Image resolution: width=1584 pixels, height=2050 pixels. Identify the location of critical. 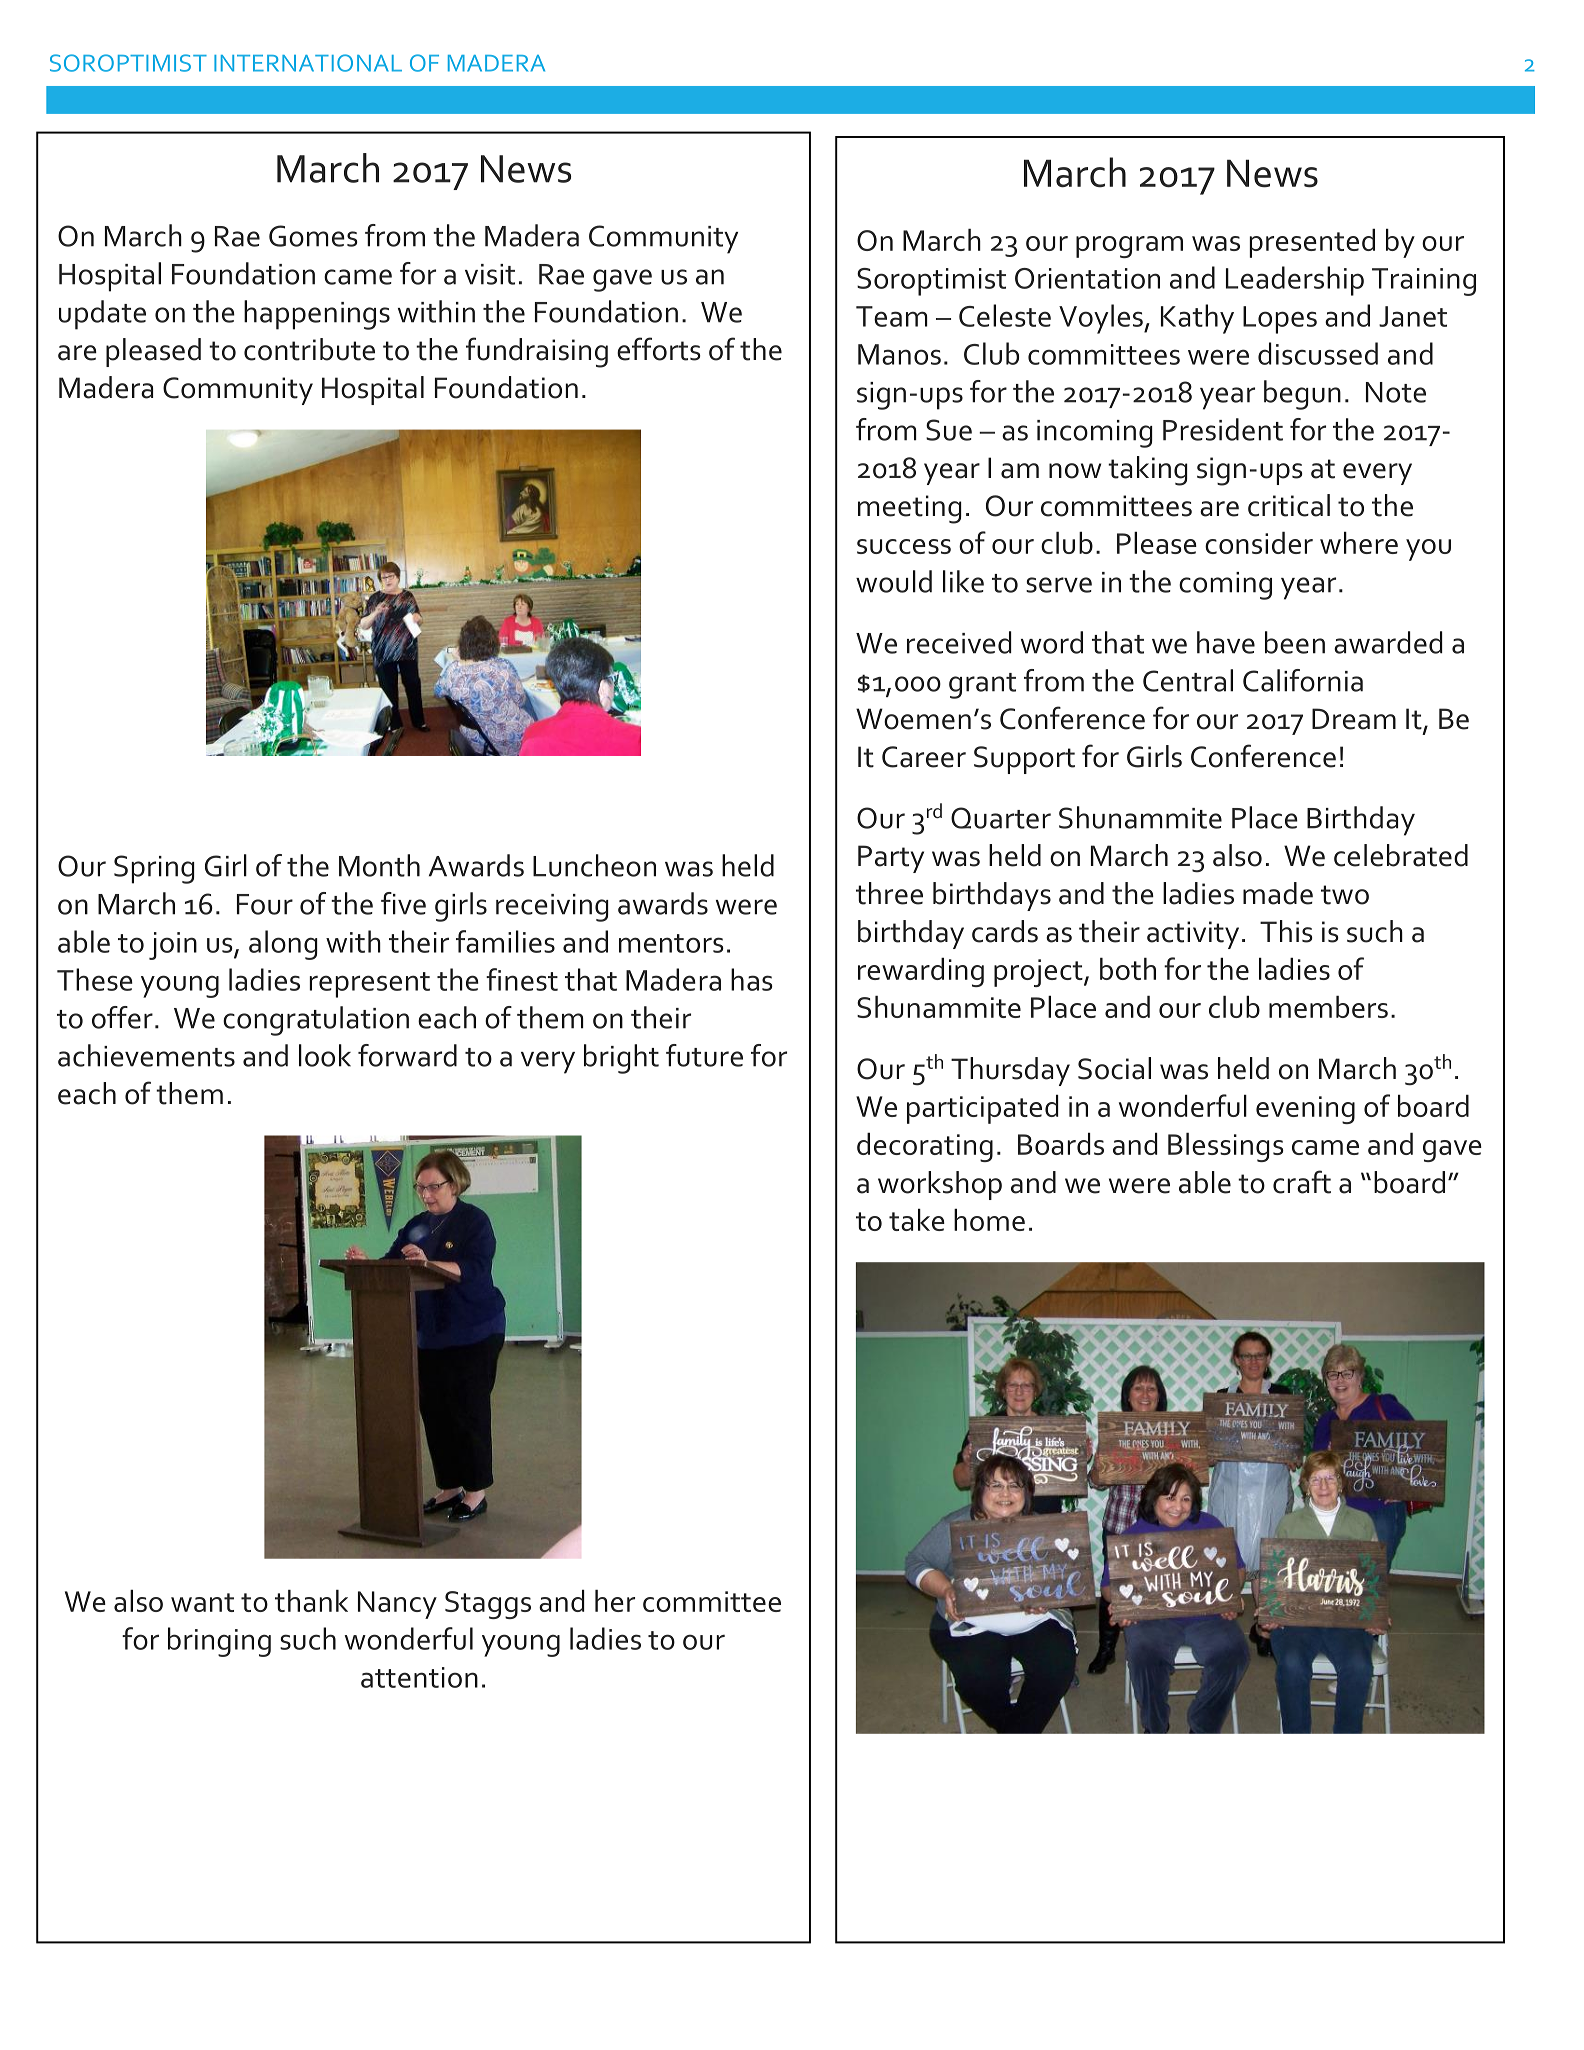
(1289, 505).
